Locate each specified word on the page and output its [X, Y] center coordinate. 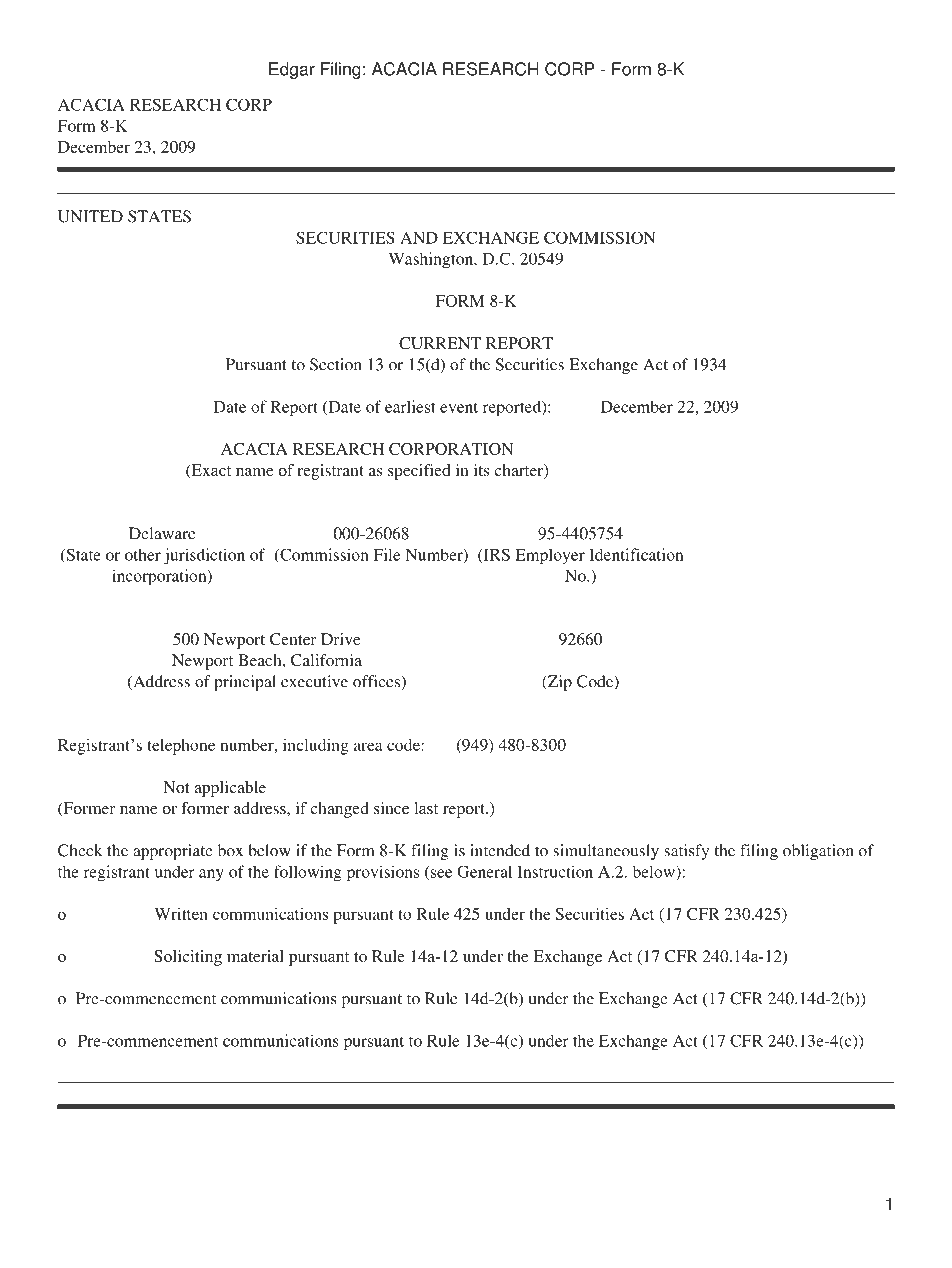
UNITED [90, 216]
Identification [636, 554]
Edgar [292, 70]
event [459, 407]
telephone [181, 747]
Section [336, 364]
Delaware [162, 533]
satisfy [686, 852]
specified [419, 472]
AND [419, 238]
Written [181, 914]
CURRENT [440, 343]
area [368, 746]
